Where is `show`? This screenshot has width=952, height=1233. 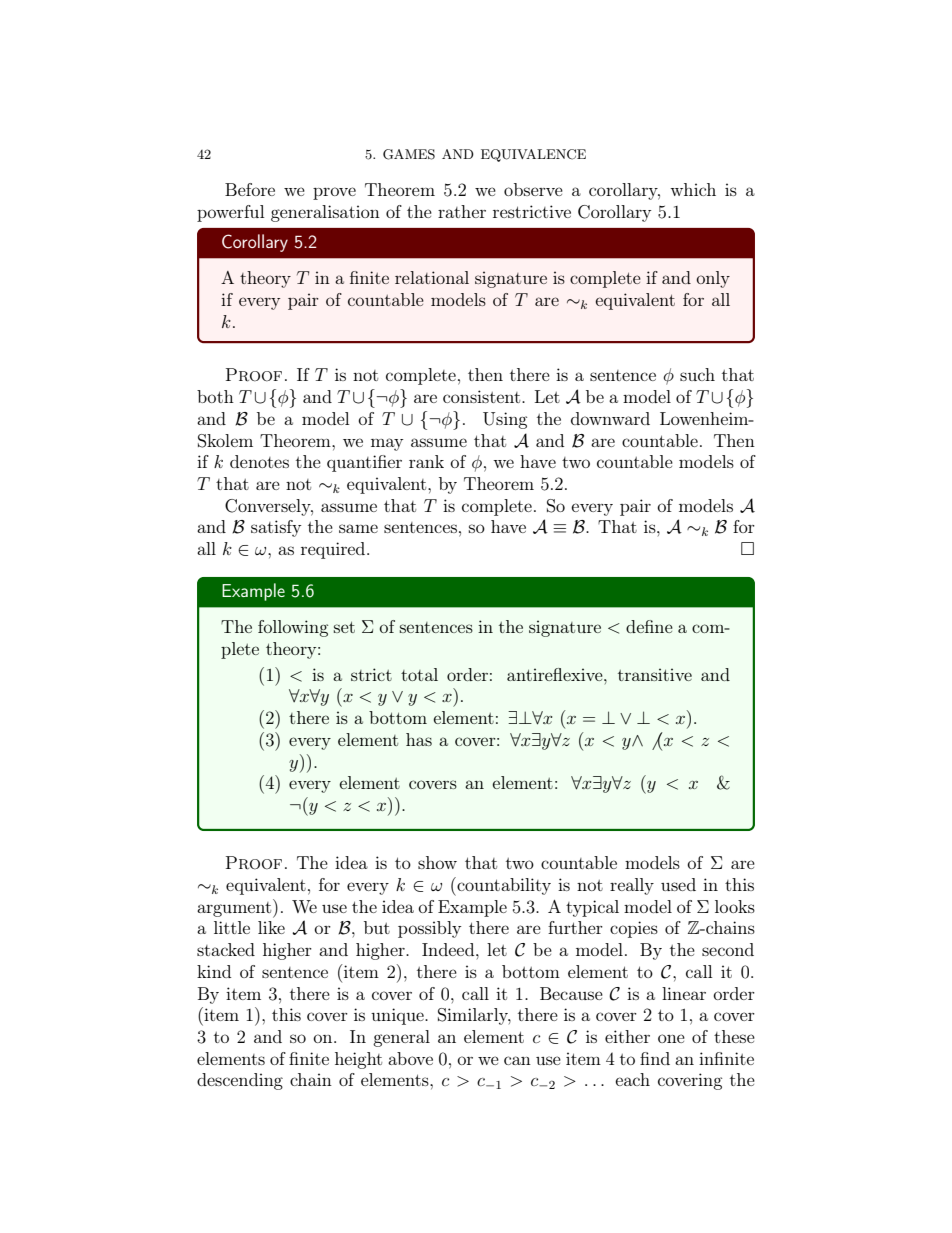 show is located at coordinates (437, 862).
